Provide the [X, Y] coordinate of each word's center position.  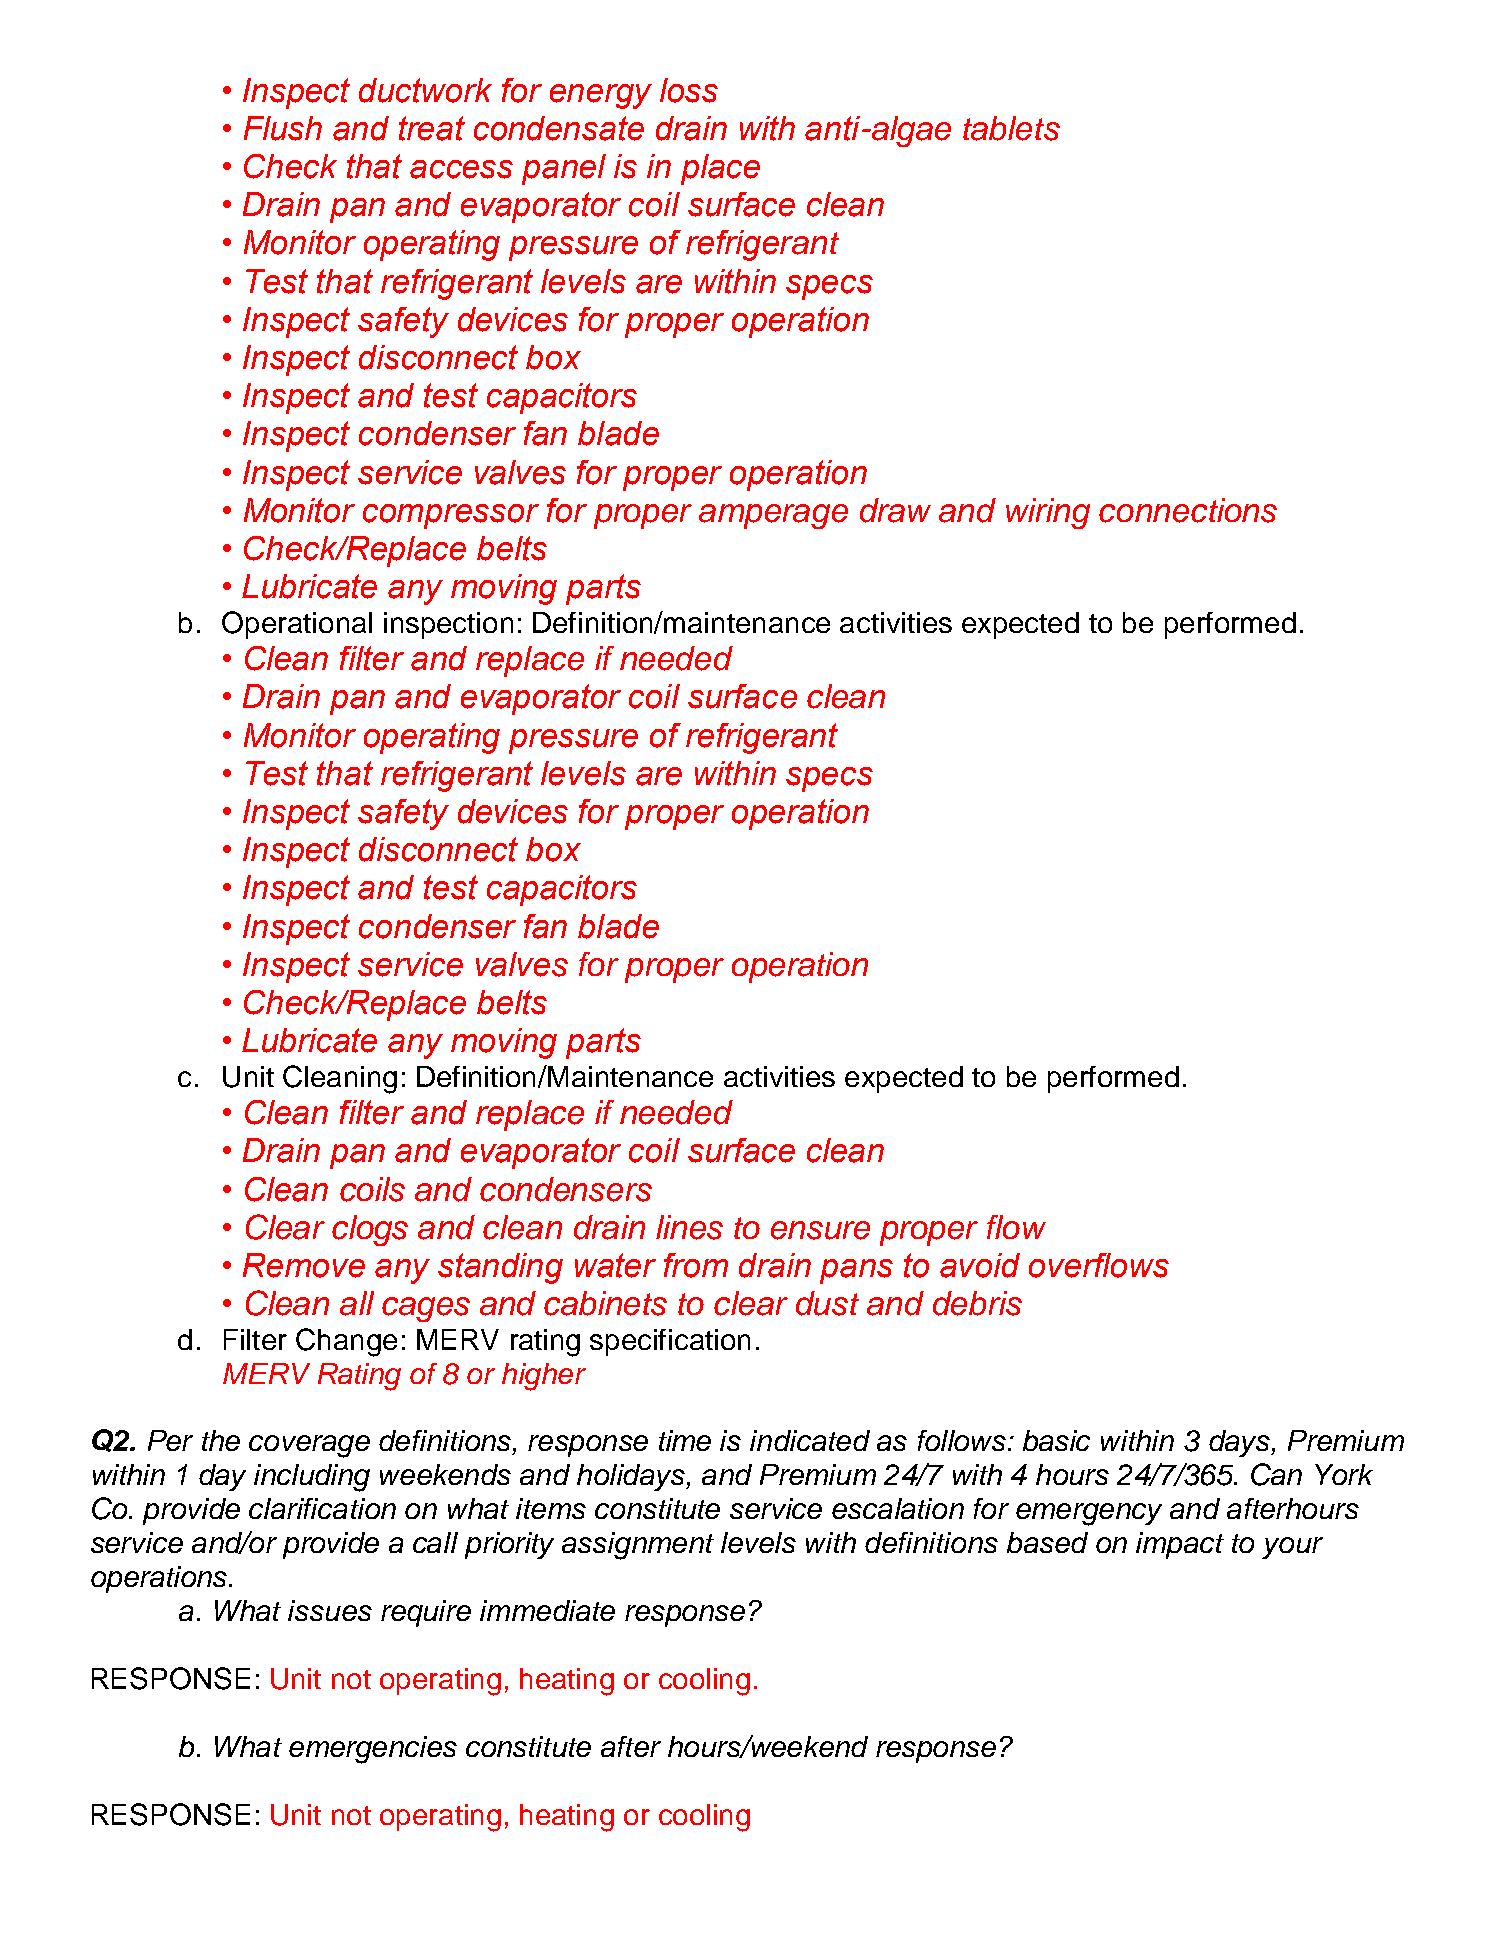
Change [346, 1342]
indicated [810, 1440]
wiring [1048, 513]
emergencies [373, 1750]
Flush [283, 128]
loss [689, 90]
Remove [304, 1265]
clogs [370, 1230]
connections [1188, 510]
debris [977, 1303]
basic [1056, 1440]
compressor [451, 516]
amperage [773, 516]
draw [895, 510]
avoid [980, 1265]
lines [689, 1227]
